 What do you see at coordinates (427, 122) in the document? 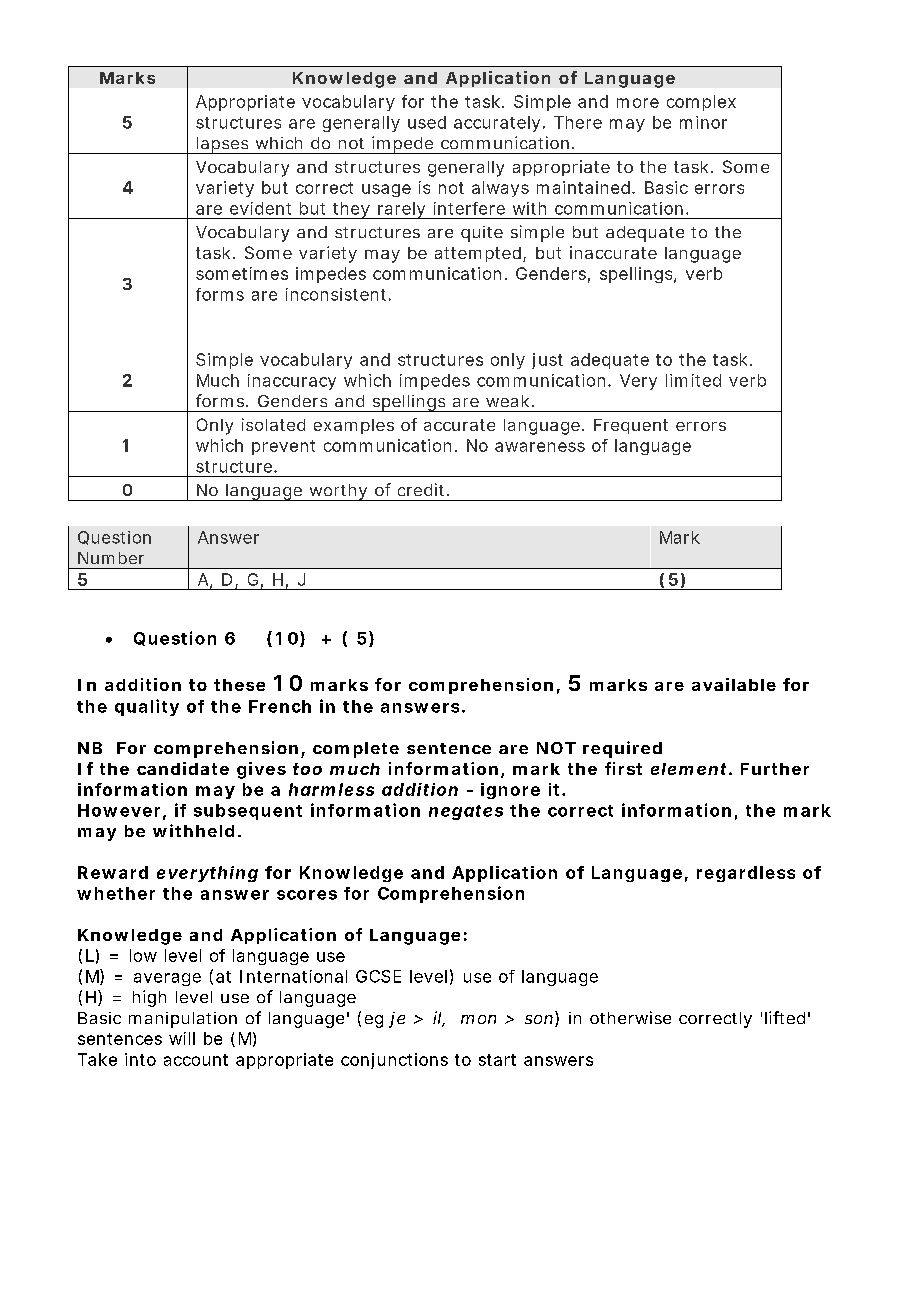
I see `used` at bounding box center [427, 122].
